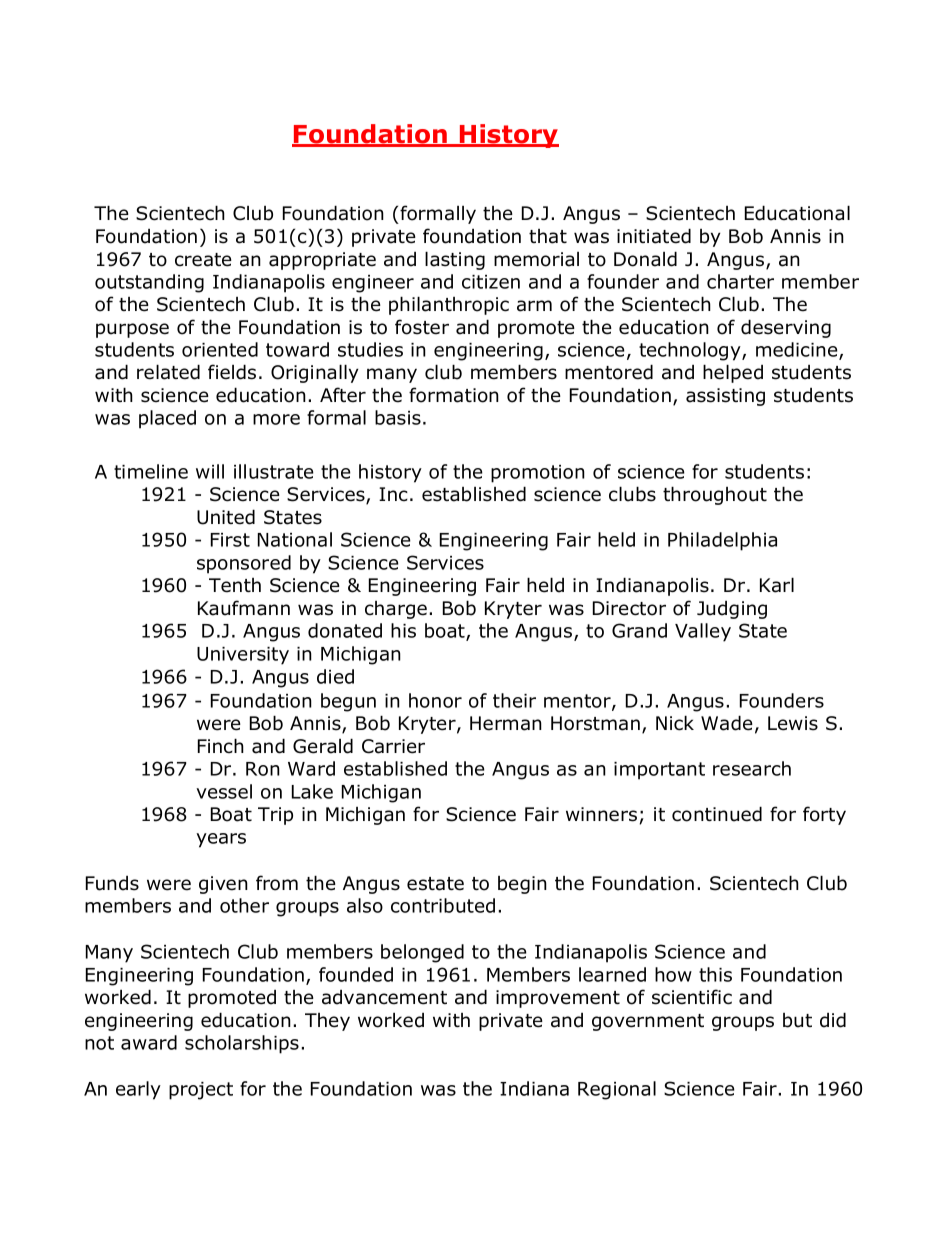  What do you see at coordinates (203, 260) in the screenshot?
I see `create` at bounding box center [203, 260].
